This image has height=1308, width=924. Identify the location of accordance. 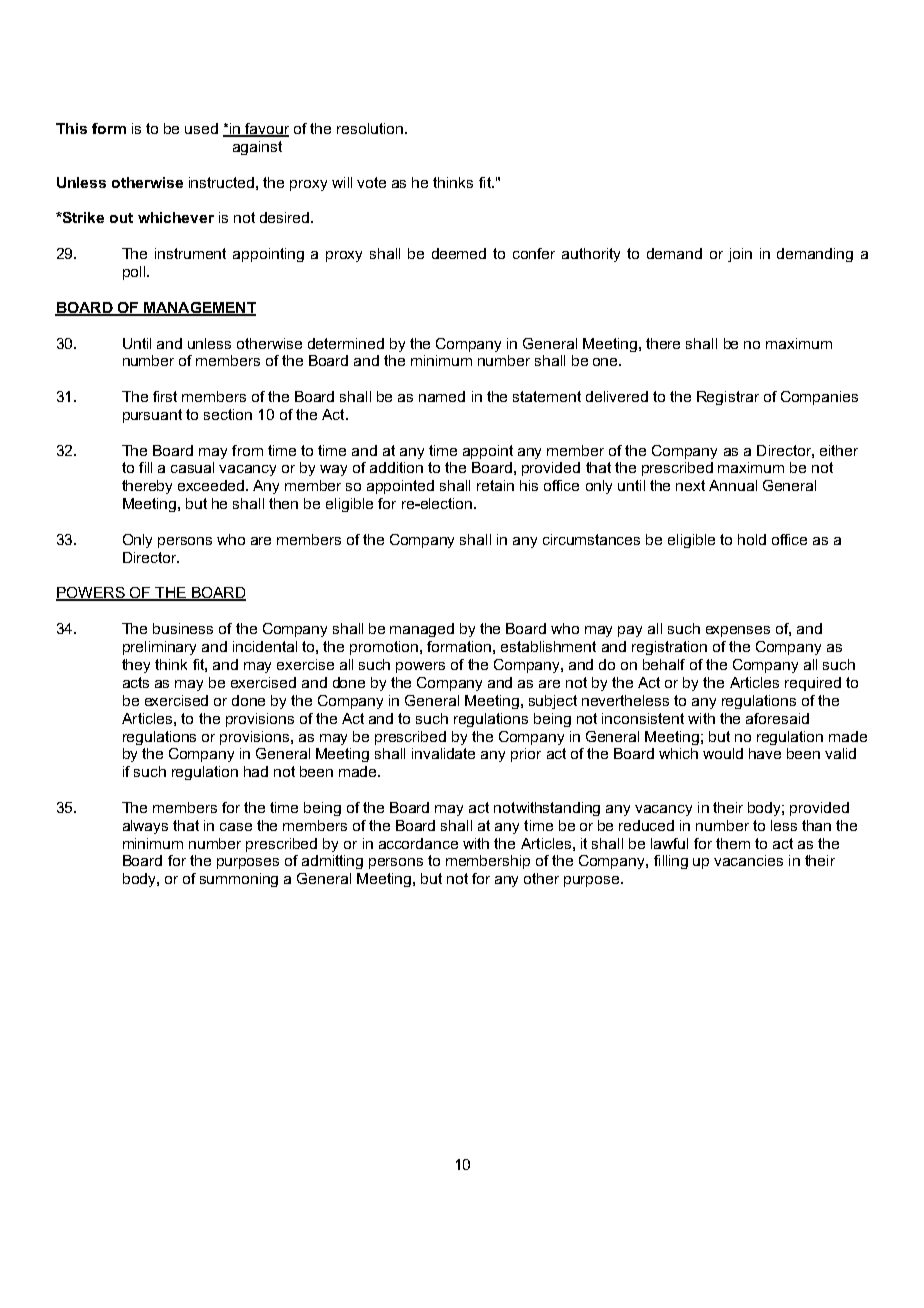
(418, 843).
